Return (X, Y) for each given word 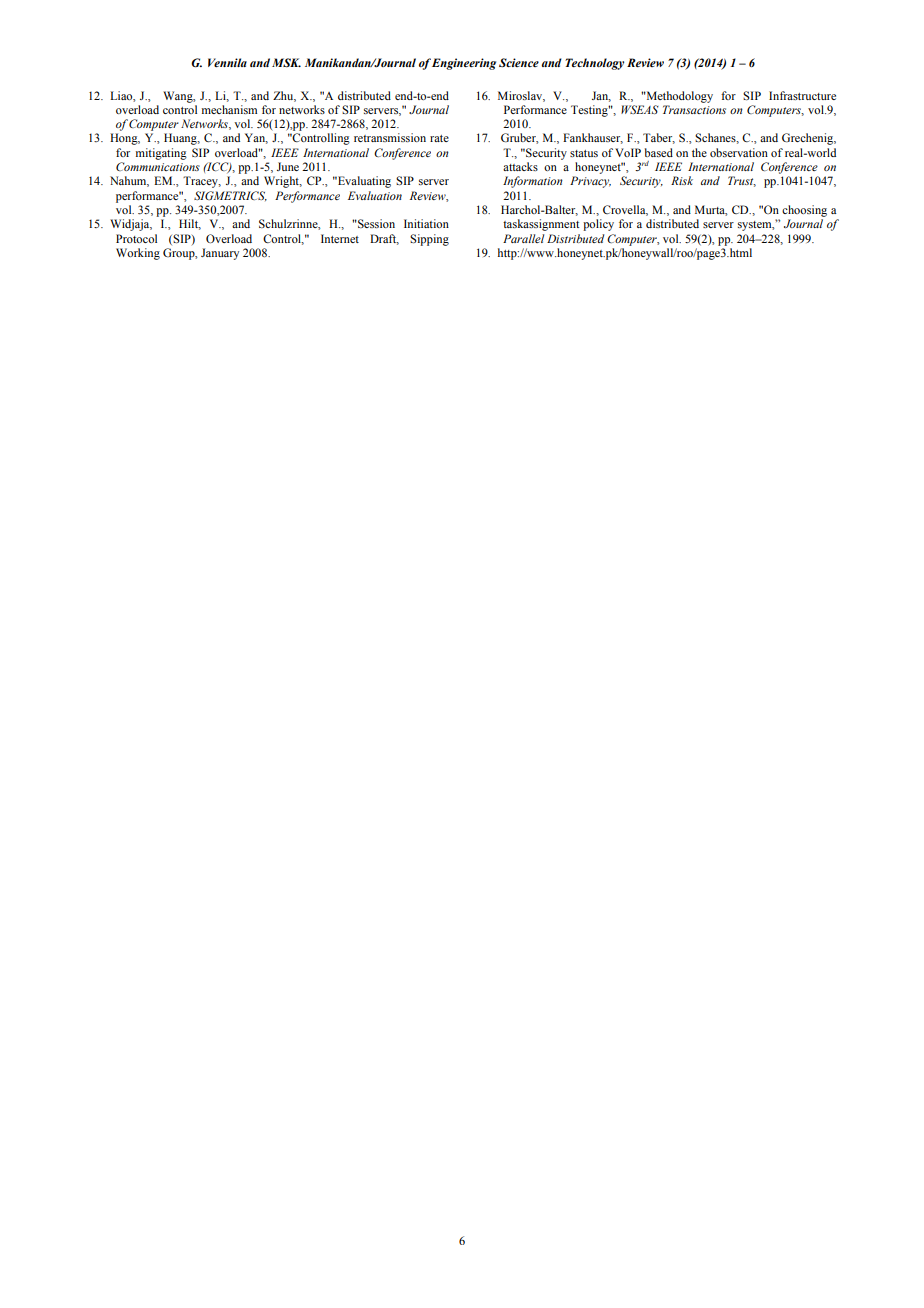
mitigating (161, 154)
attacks (520, 166)
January (220, 254)
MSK (286, 62)
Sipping (429, 240)
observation (739, 152)
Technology (594, 64)
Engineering (464, 64)
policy (598, 225)
